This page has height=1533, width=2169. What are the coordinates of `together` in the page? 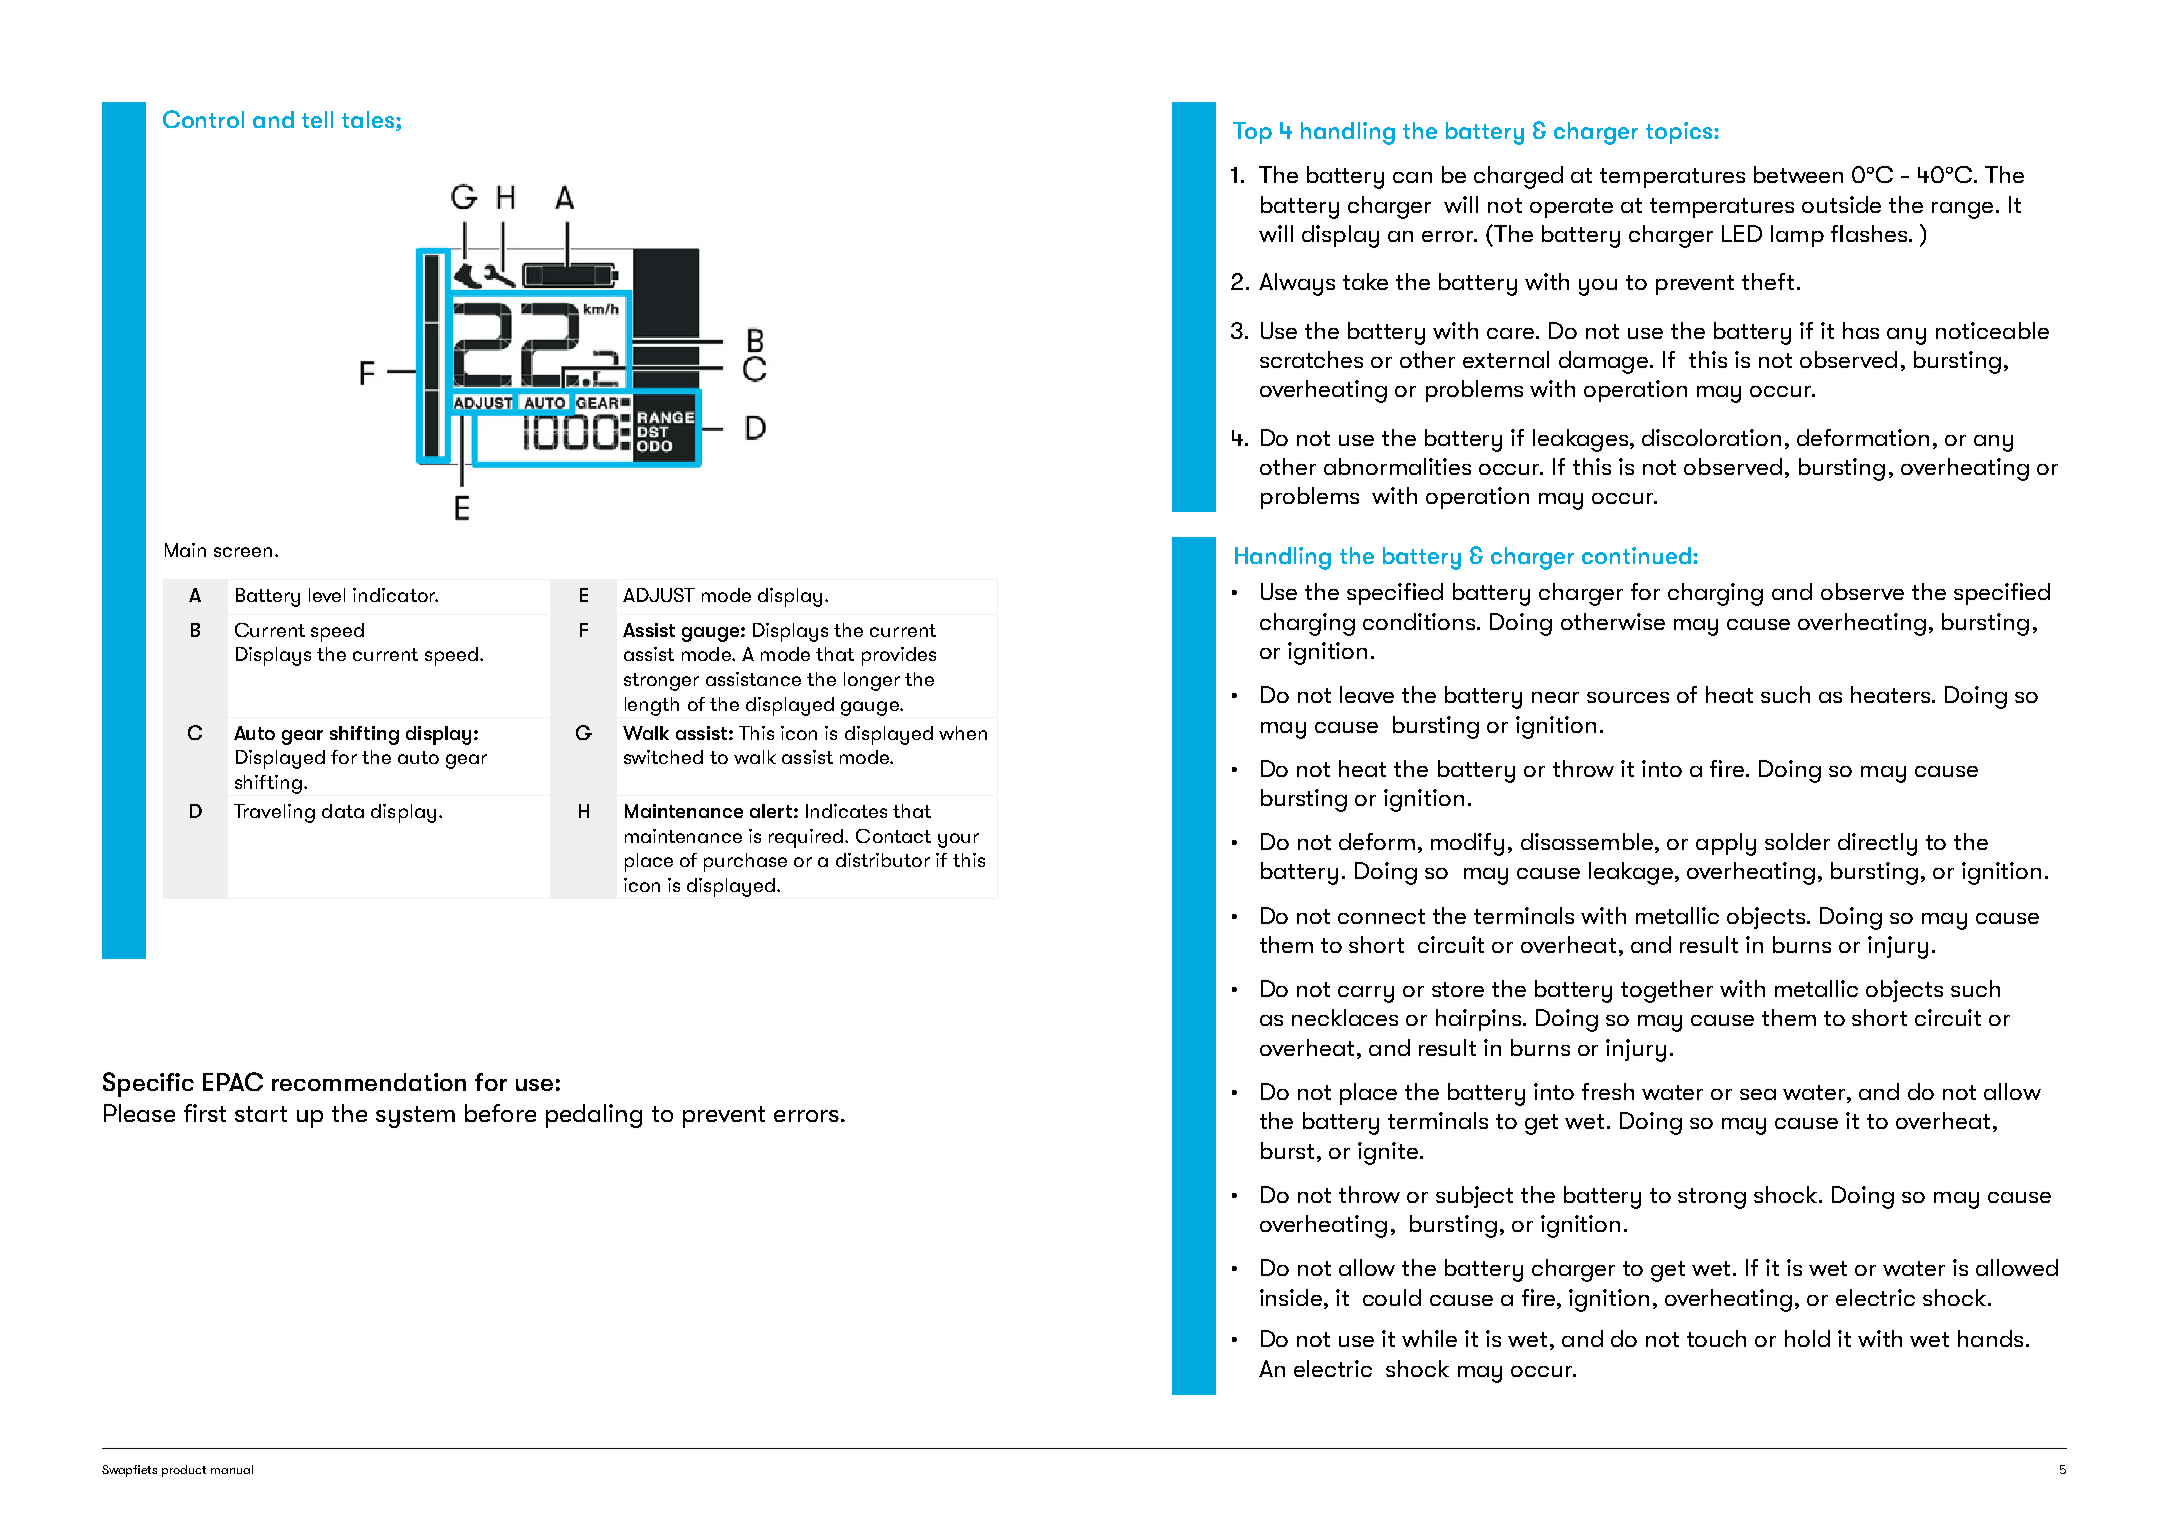 It's located at (1667, 991).
